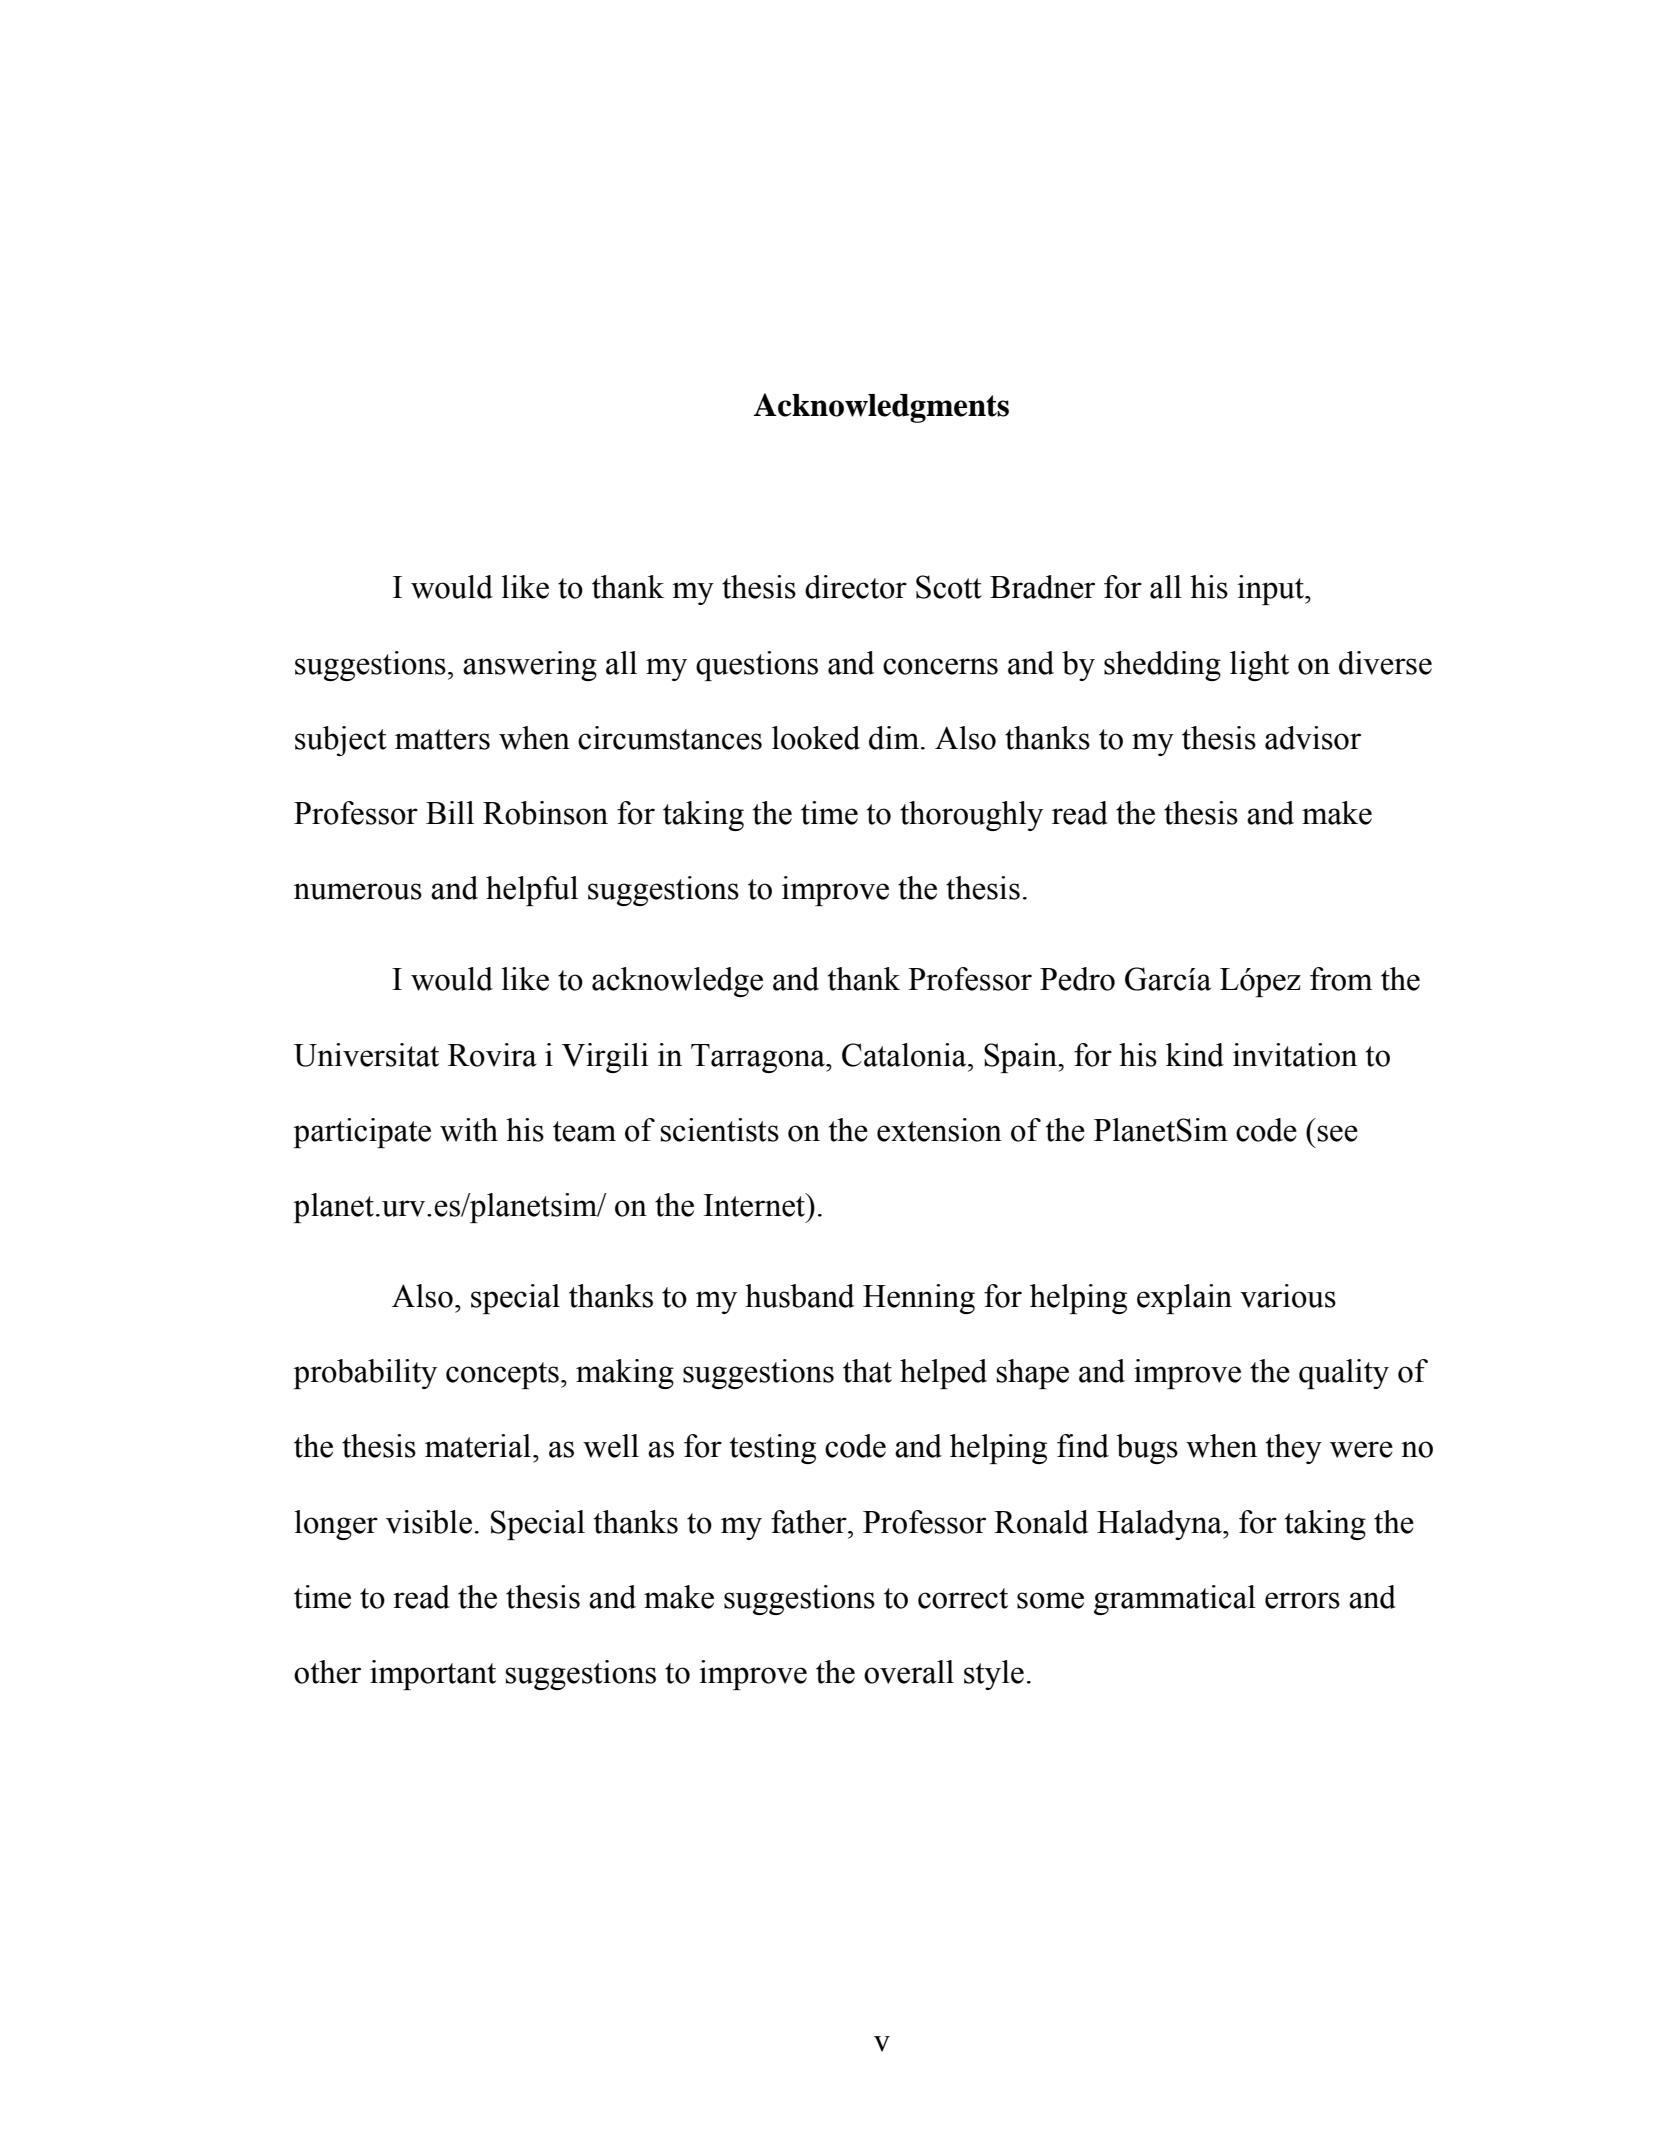 The image size is (1666, 2156). I want to click on overall, so click(909, 1672).
